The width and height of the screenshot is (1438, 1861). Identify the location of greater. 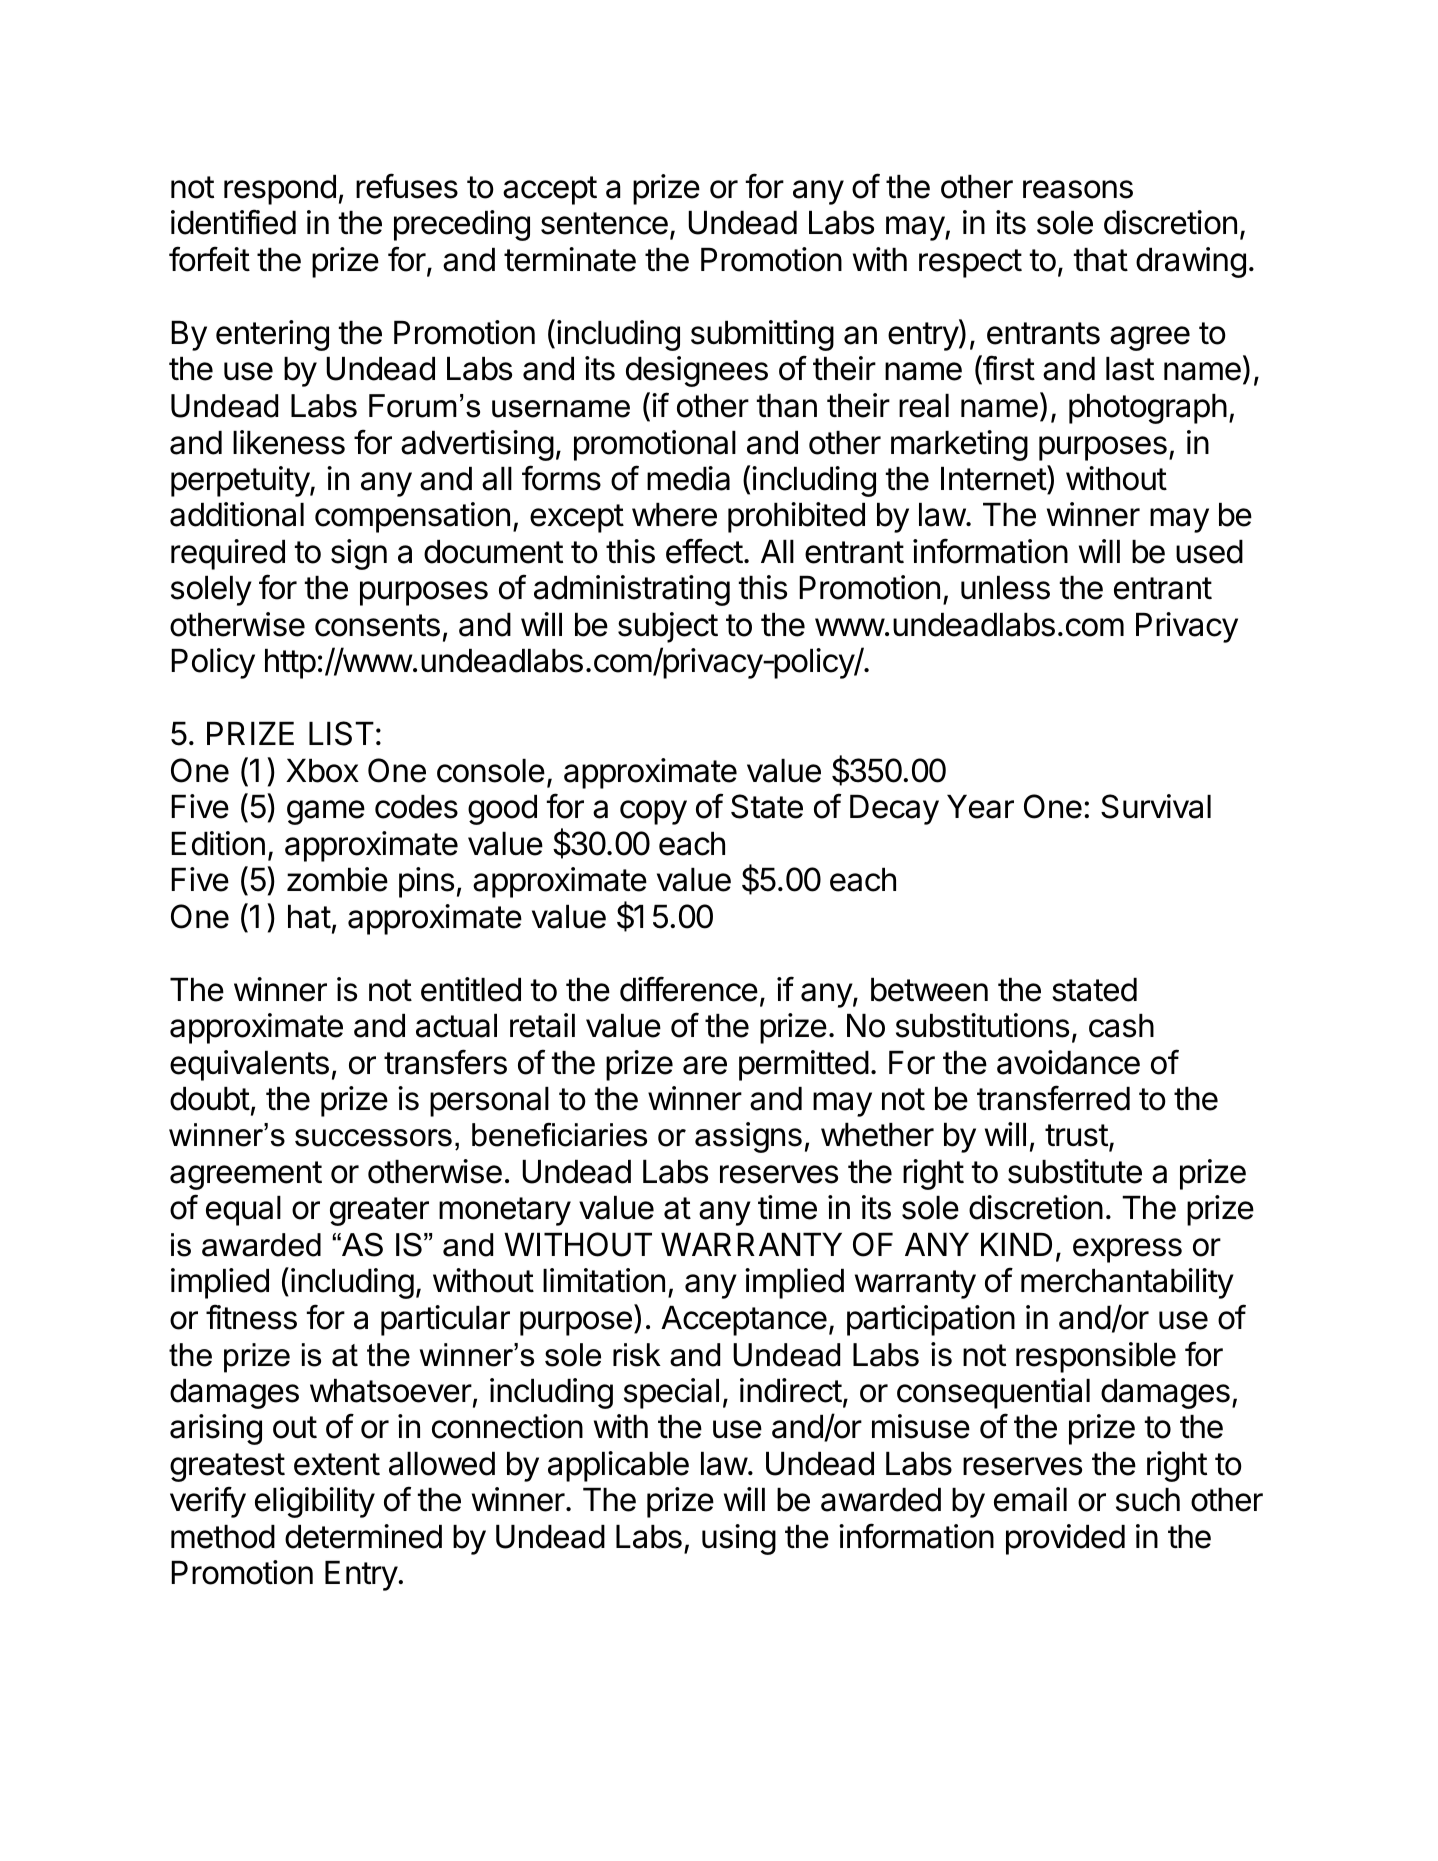
(379, 1211).
